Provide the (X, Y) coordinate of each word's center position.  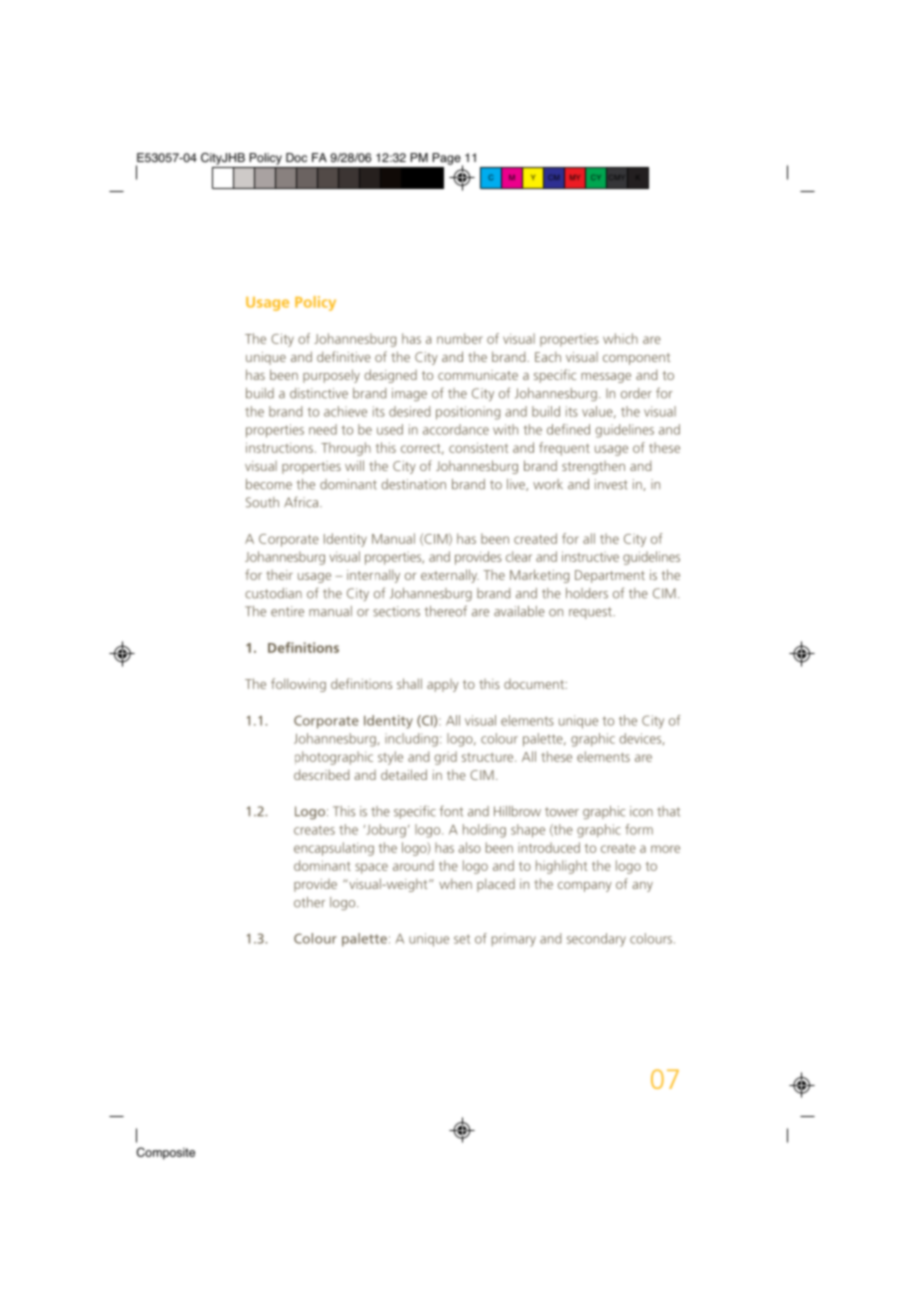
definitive (344, 356)
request (591, 613)
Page (448, 160)
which (620, 338)
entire (287, 611)
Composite (166, 1153)
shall (409, 683)
